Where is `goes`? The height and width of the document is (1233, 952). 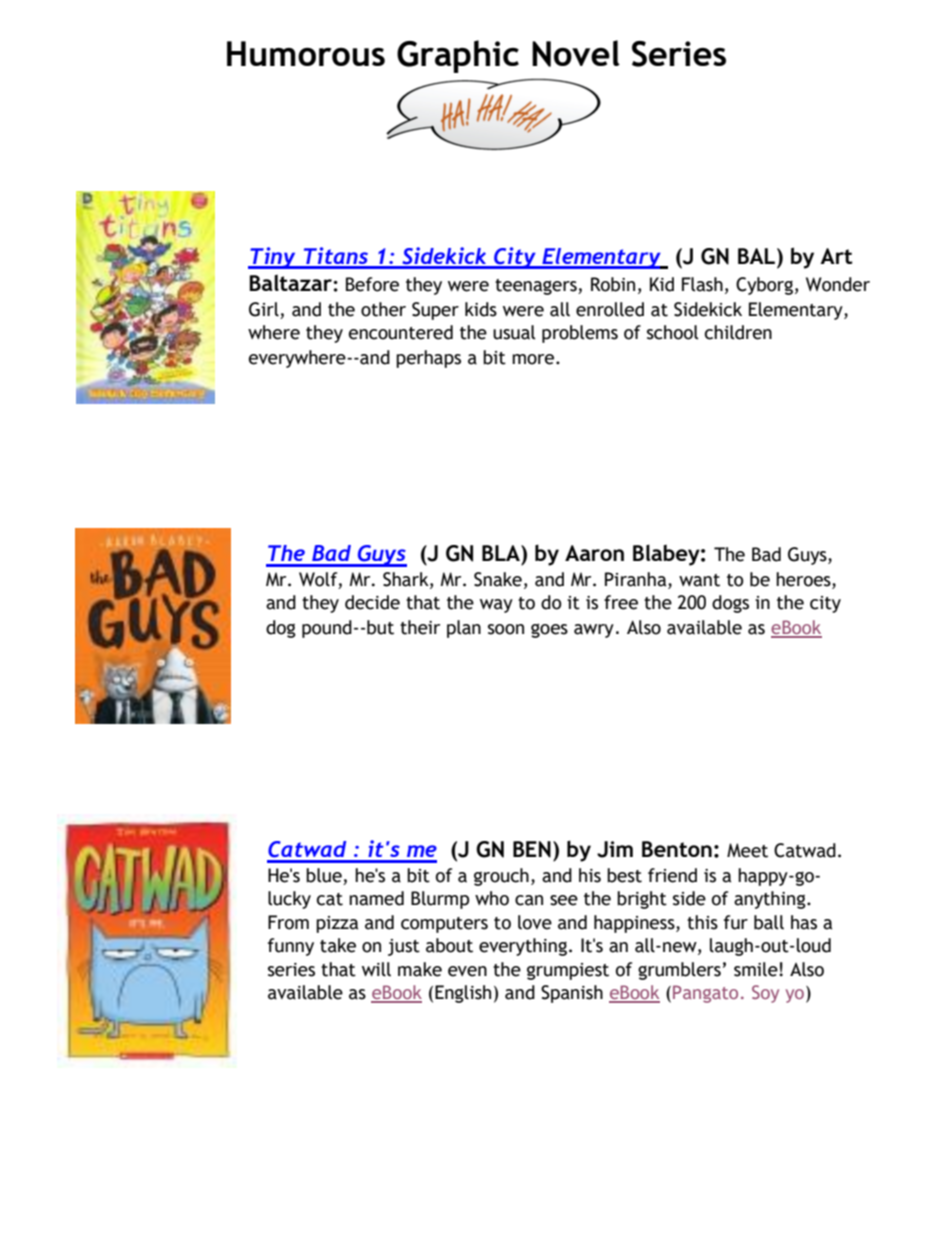 goes is located at coordinates (549, 630).
